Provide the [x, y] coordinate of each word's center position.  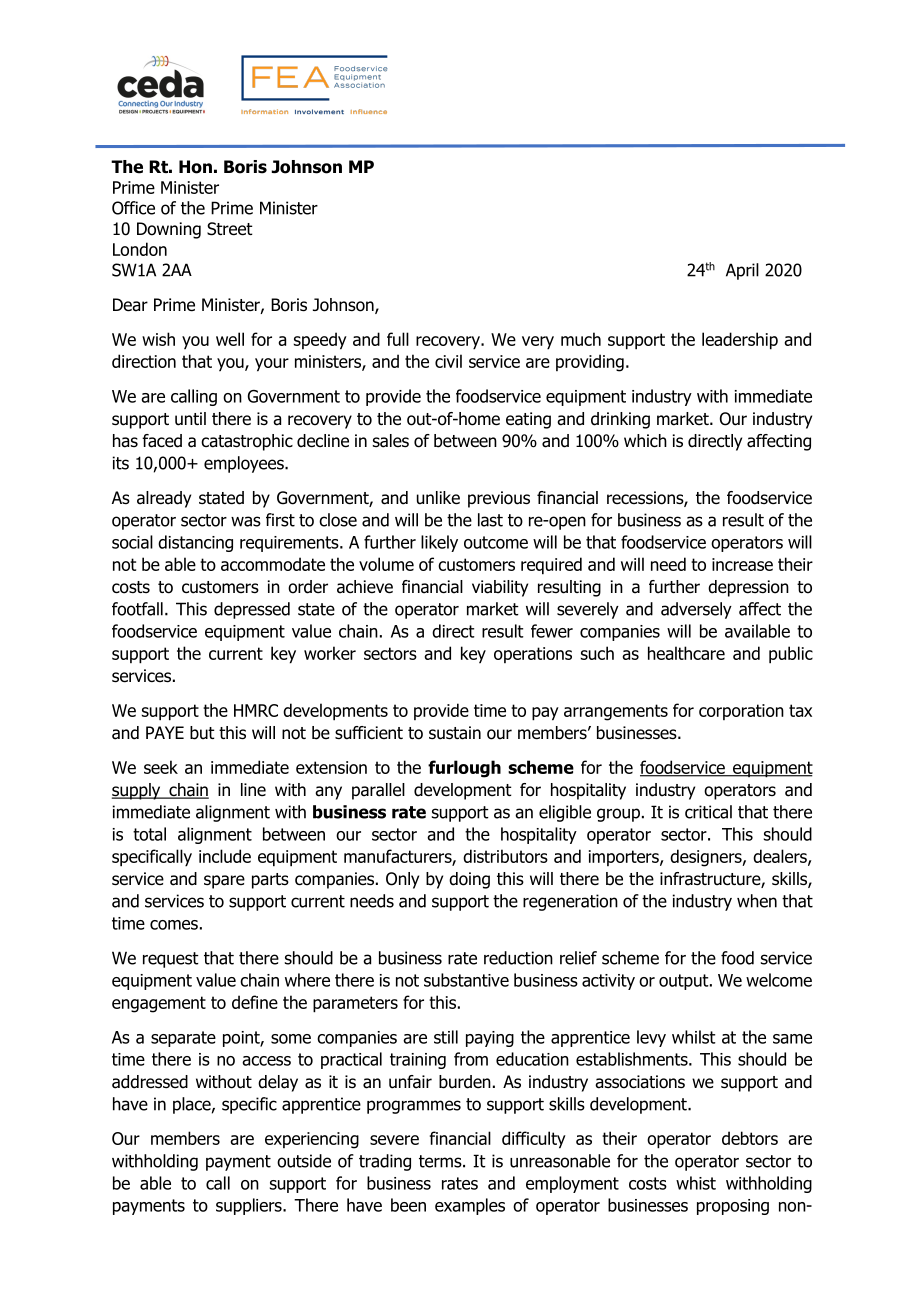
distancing [195, 543]
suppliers [250, 1206]
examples [470, 1206]
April [742, 271]
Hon [195, 167]
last [490, 520]
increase [742, 564]
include [225, 856]
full [398, 339]
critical [708, 812]
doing [469, 880]
